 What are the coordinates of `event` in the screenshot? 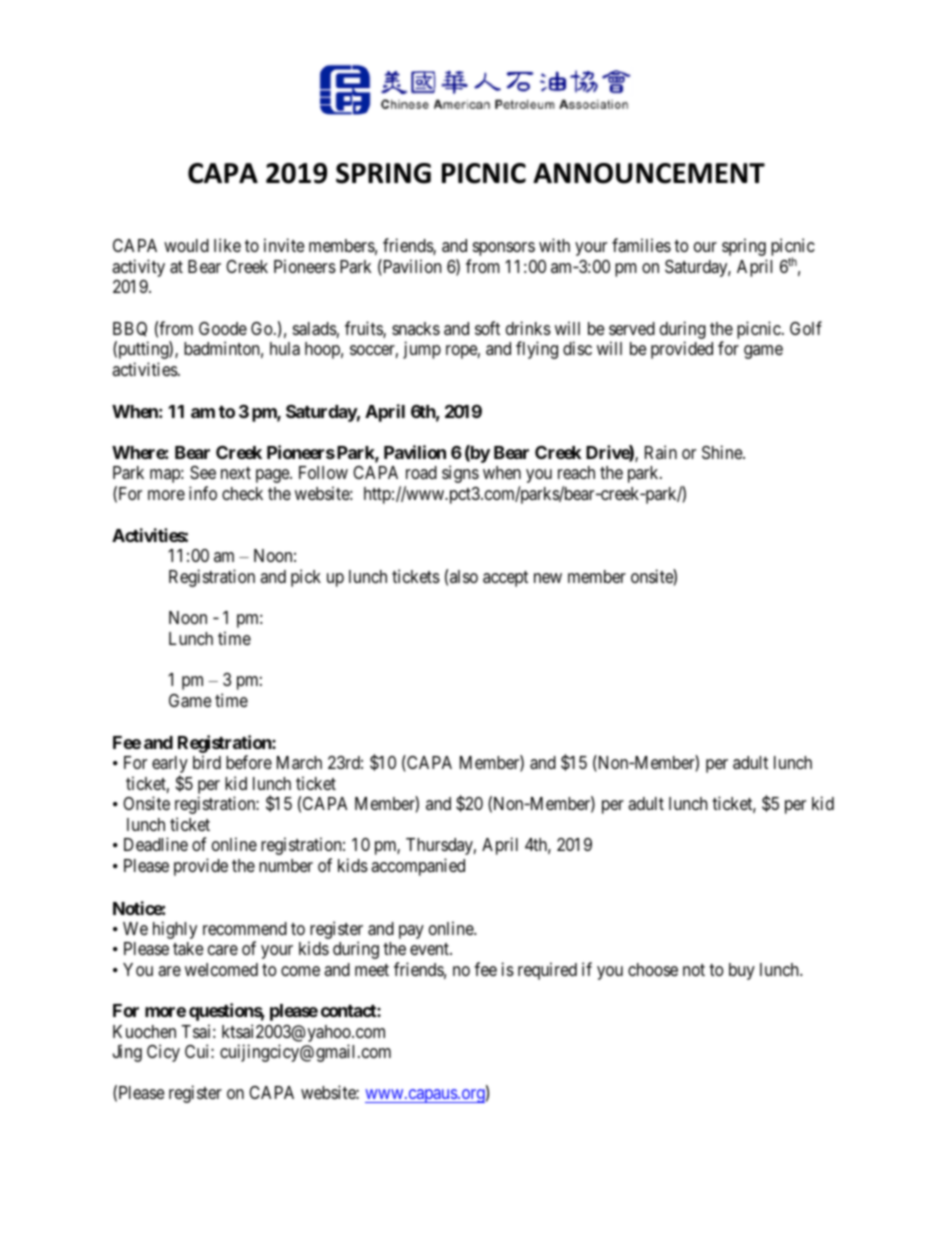 It's located at (430, 949).
